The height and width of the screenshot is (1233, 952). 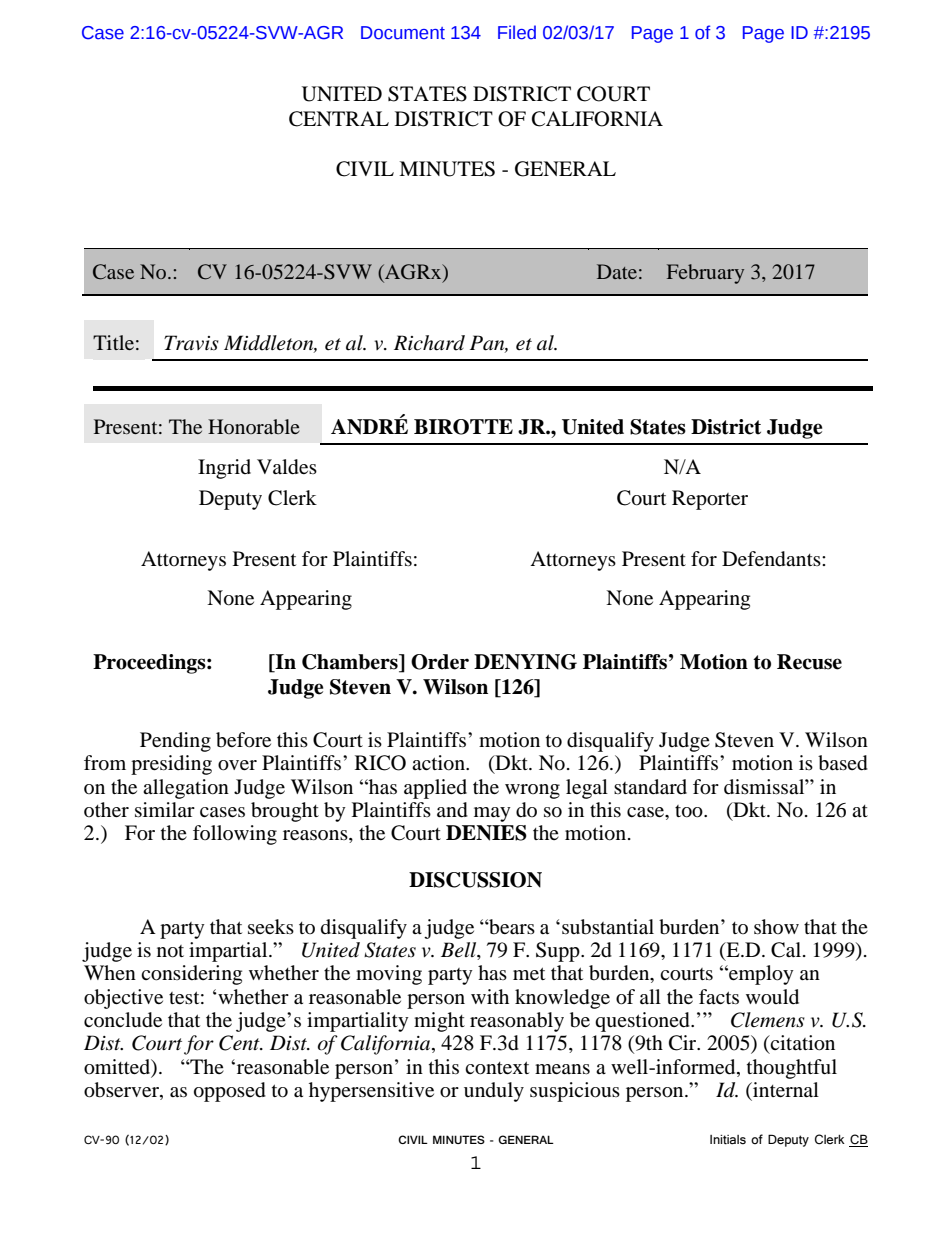 What do you see at coordinates (175, 742) in the screenshot?
I see `Pending` at bounding box center [175, 742].
